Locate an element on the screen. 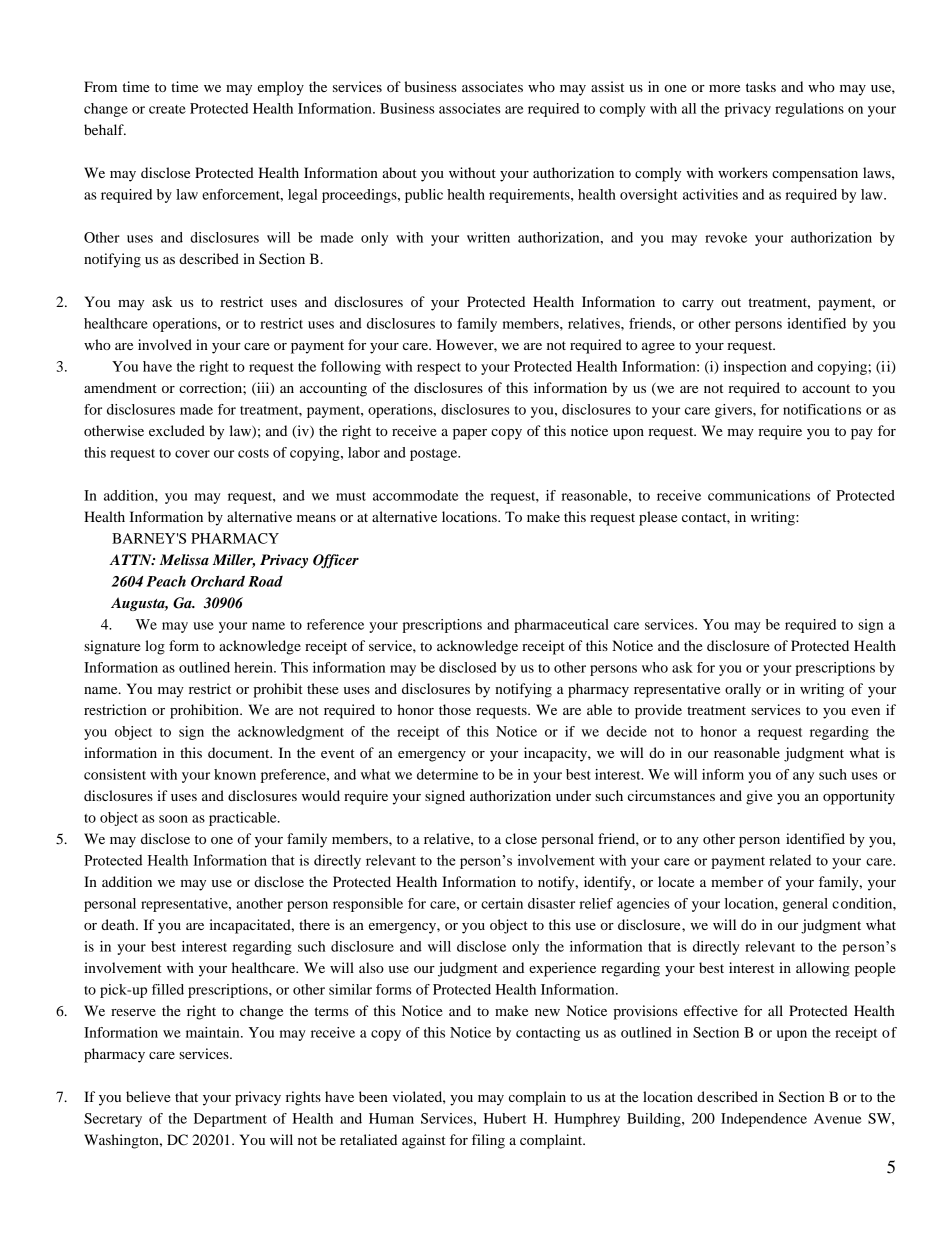  Hubert is located at coordinates (504, 1118).
